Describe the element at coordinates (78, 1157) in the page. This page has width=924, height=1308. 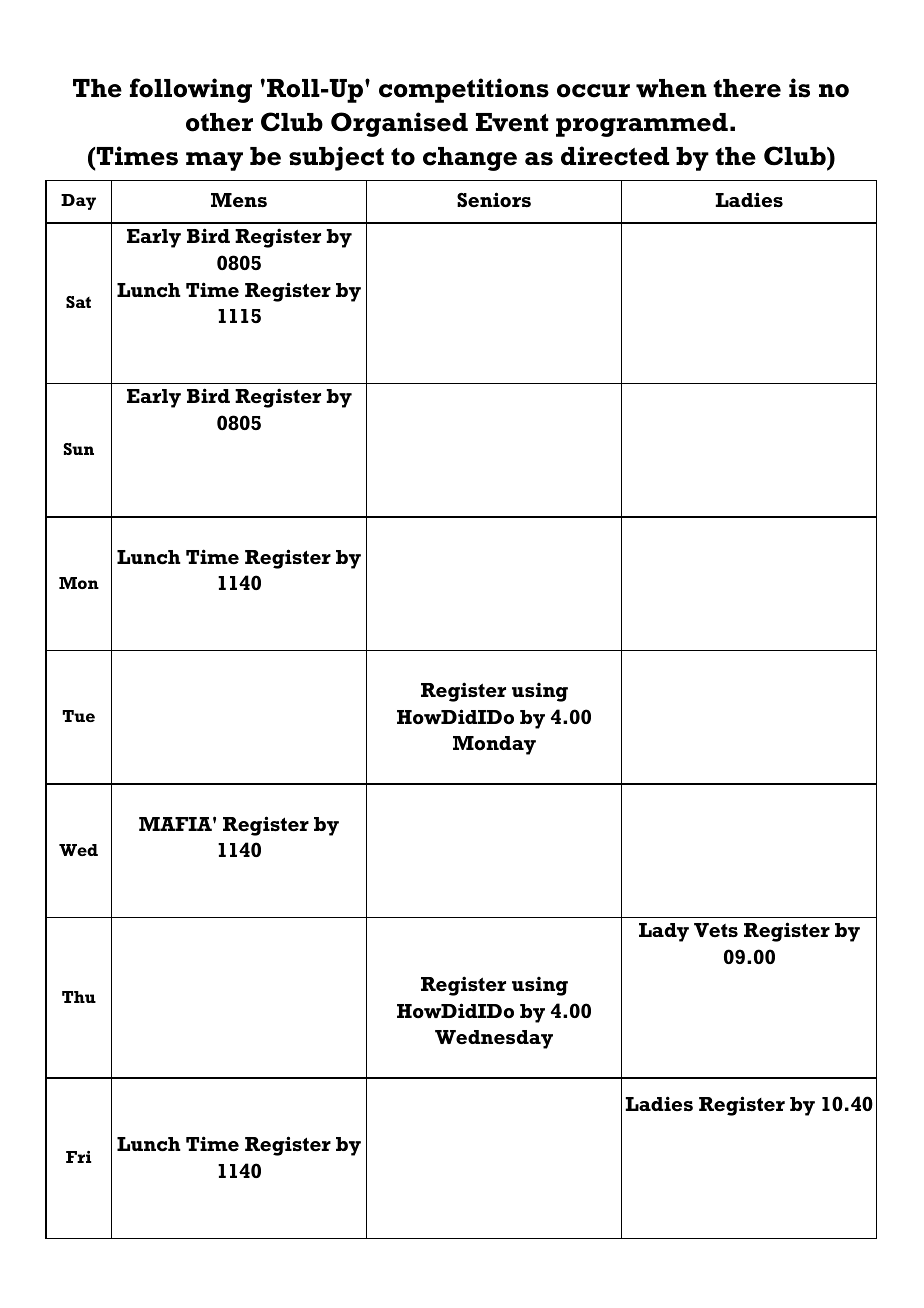
I see `Fri` at that location.
